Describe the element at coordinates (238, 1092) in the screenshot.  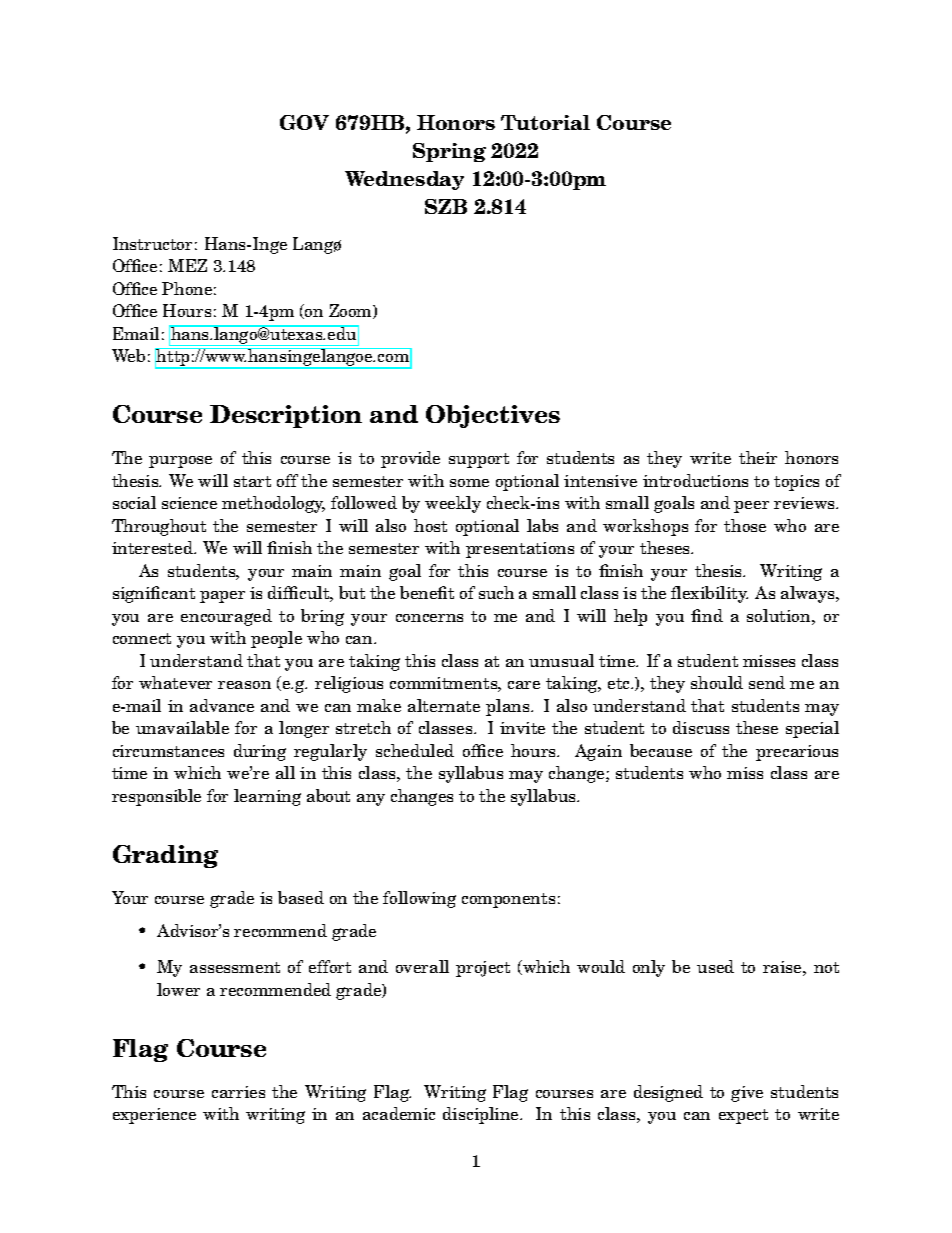
I see `carries` at that location.
